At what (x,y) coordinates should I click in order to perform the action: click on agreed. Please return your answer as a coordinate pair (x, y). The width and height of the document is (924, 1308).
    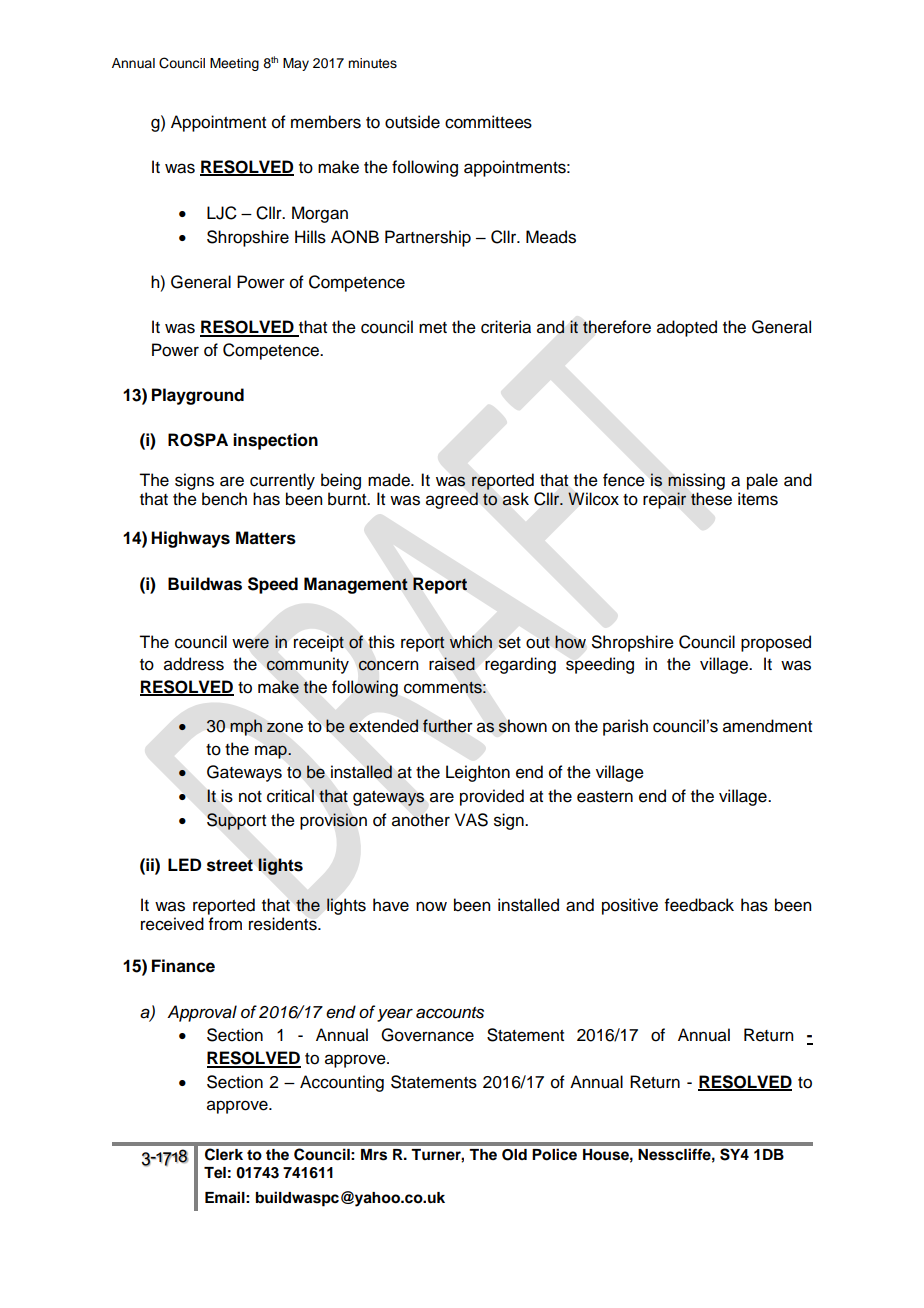
    Looking at the image, I should click on (452, 500).
